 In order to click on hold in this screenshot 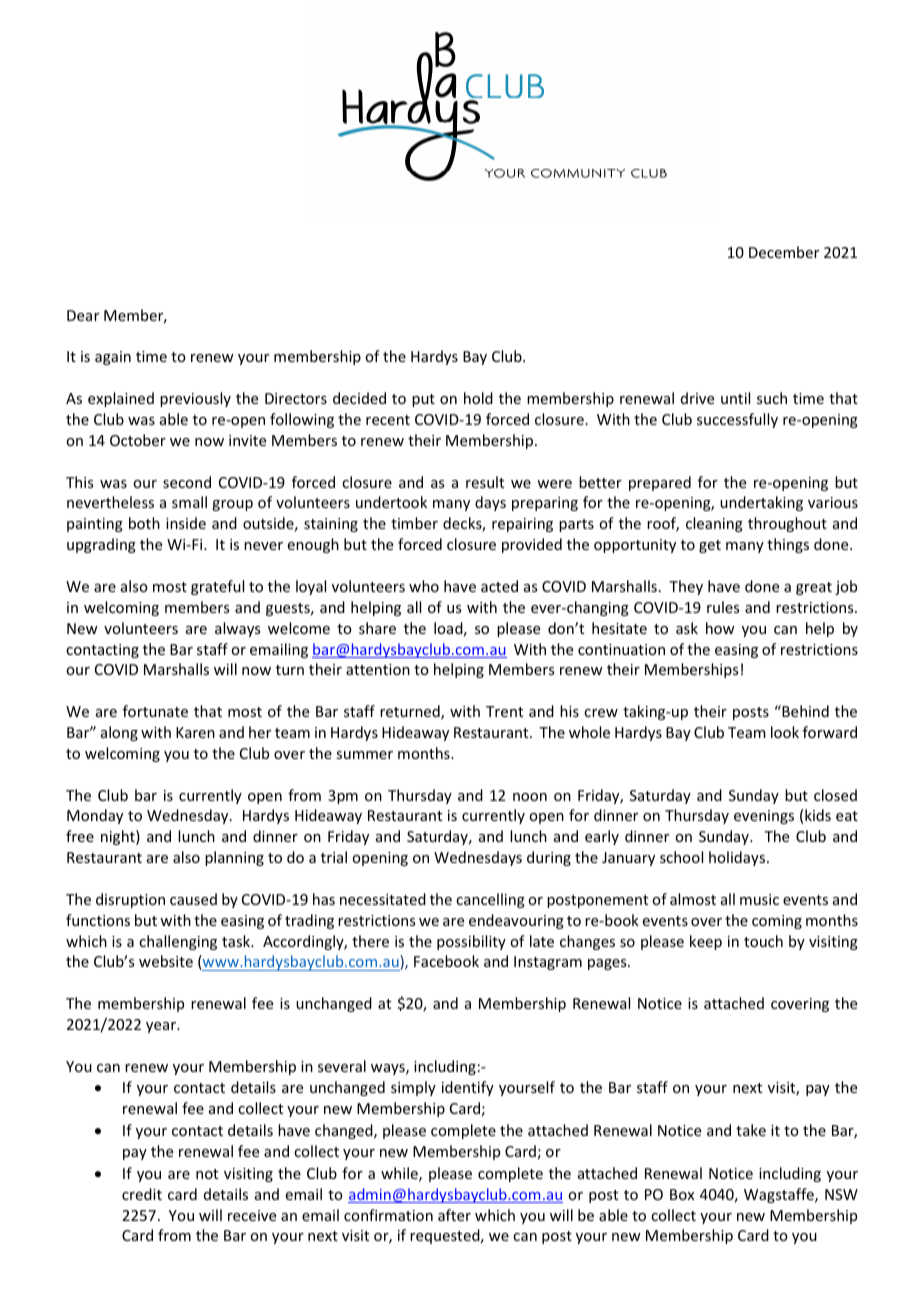, I will do `click(478, 398)`.
